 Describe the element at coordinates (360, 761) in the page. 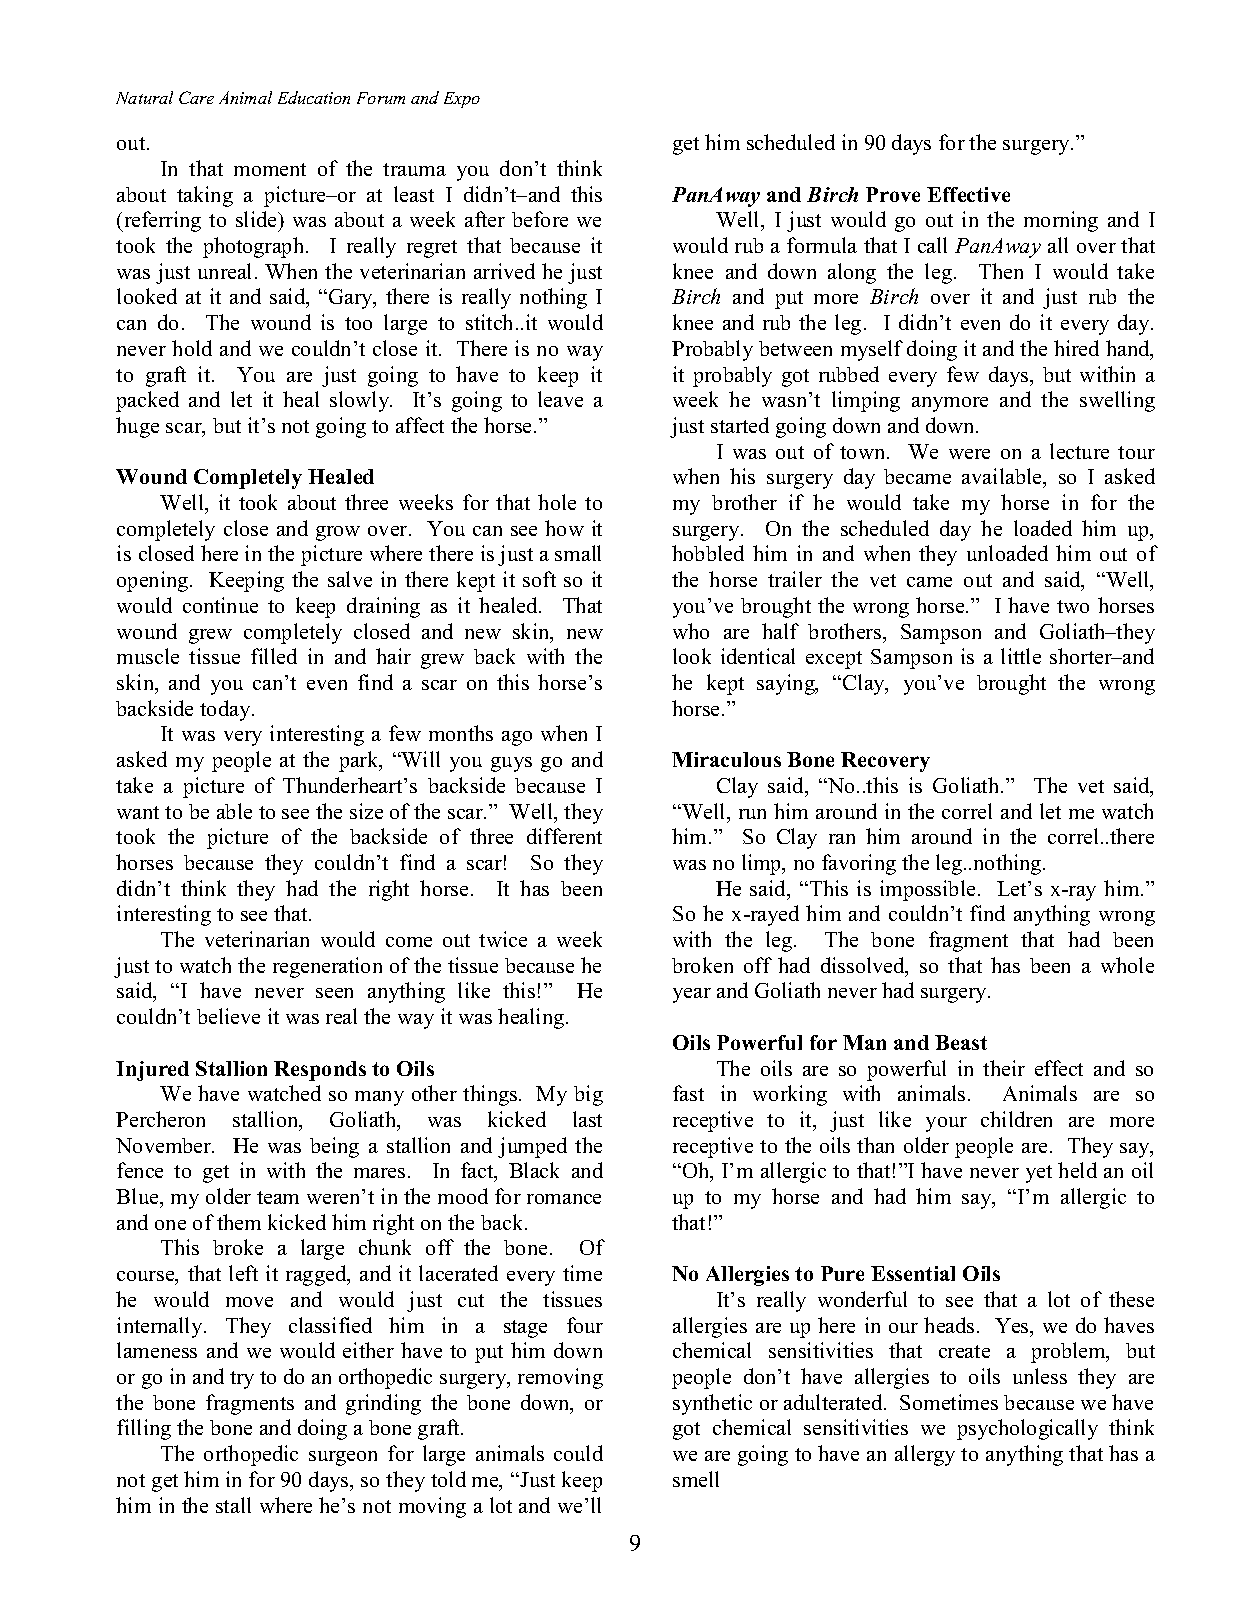

I see `park` at that location.
